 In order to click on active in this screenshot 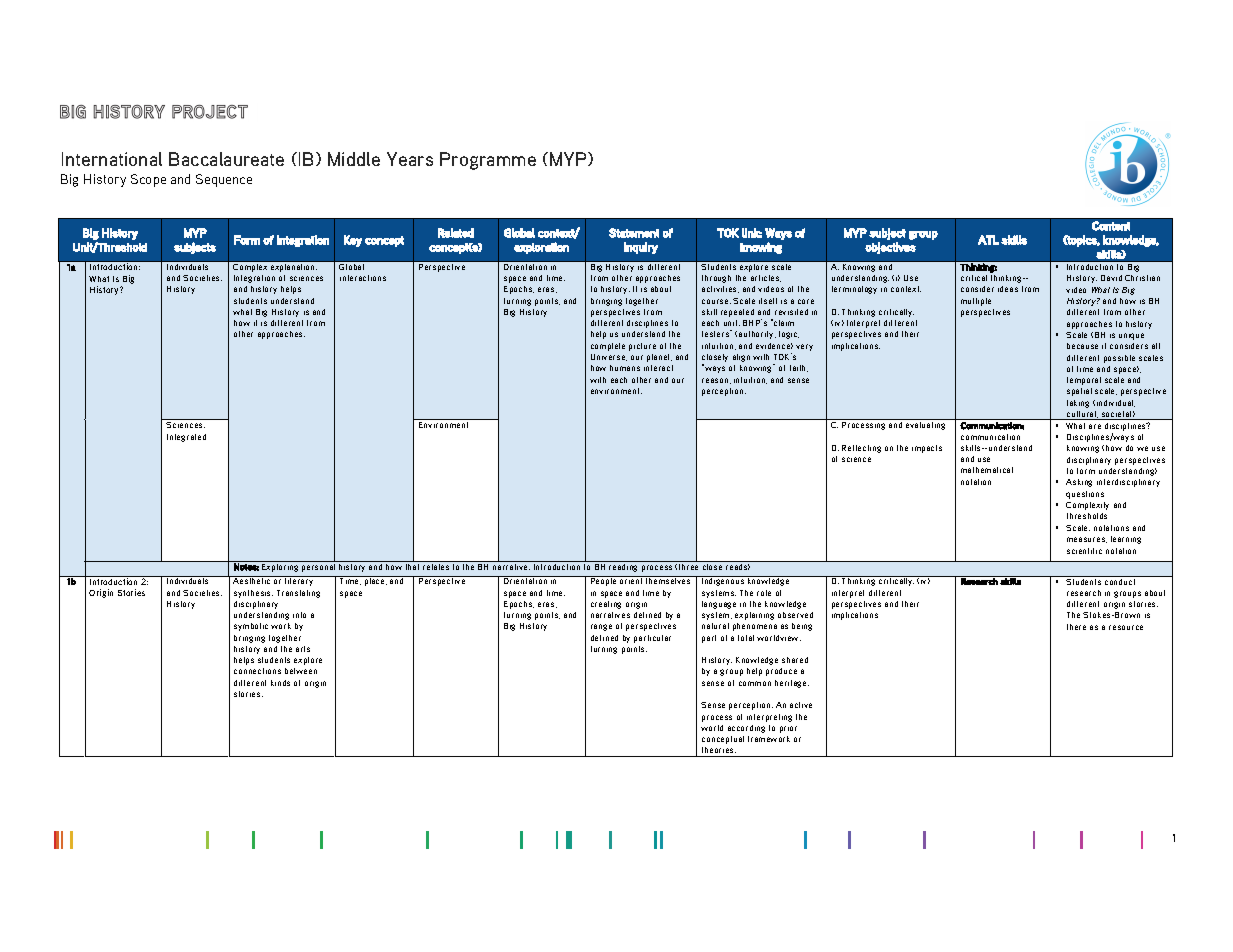, I will do `click(801, 705)`.
